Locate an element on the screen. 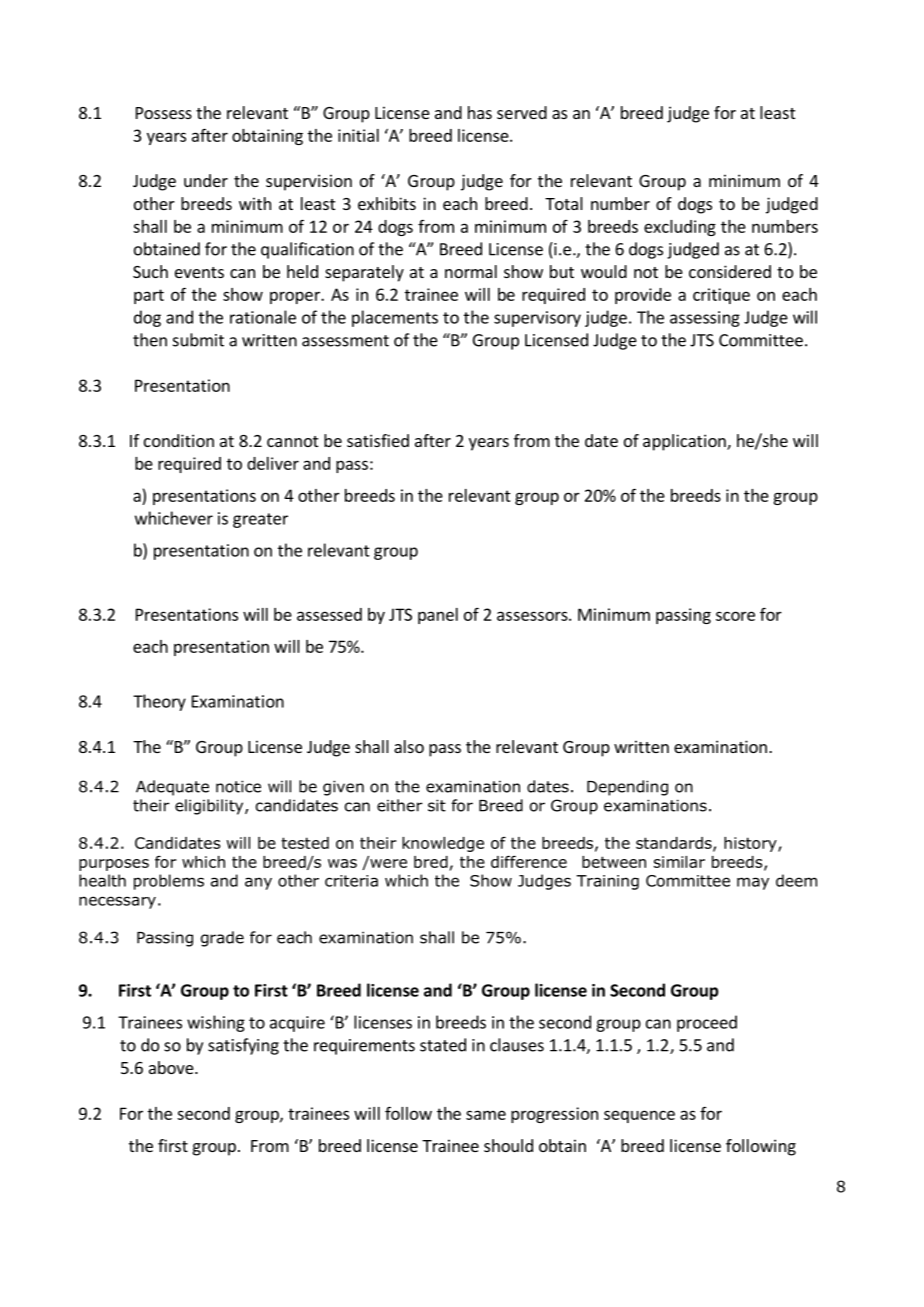 This screenshot has height=1307, width=924. Possess is located at coordinates (164, 113).
